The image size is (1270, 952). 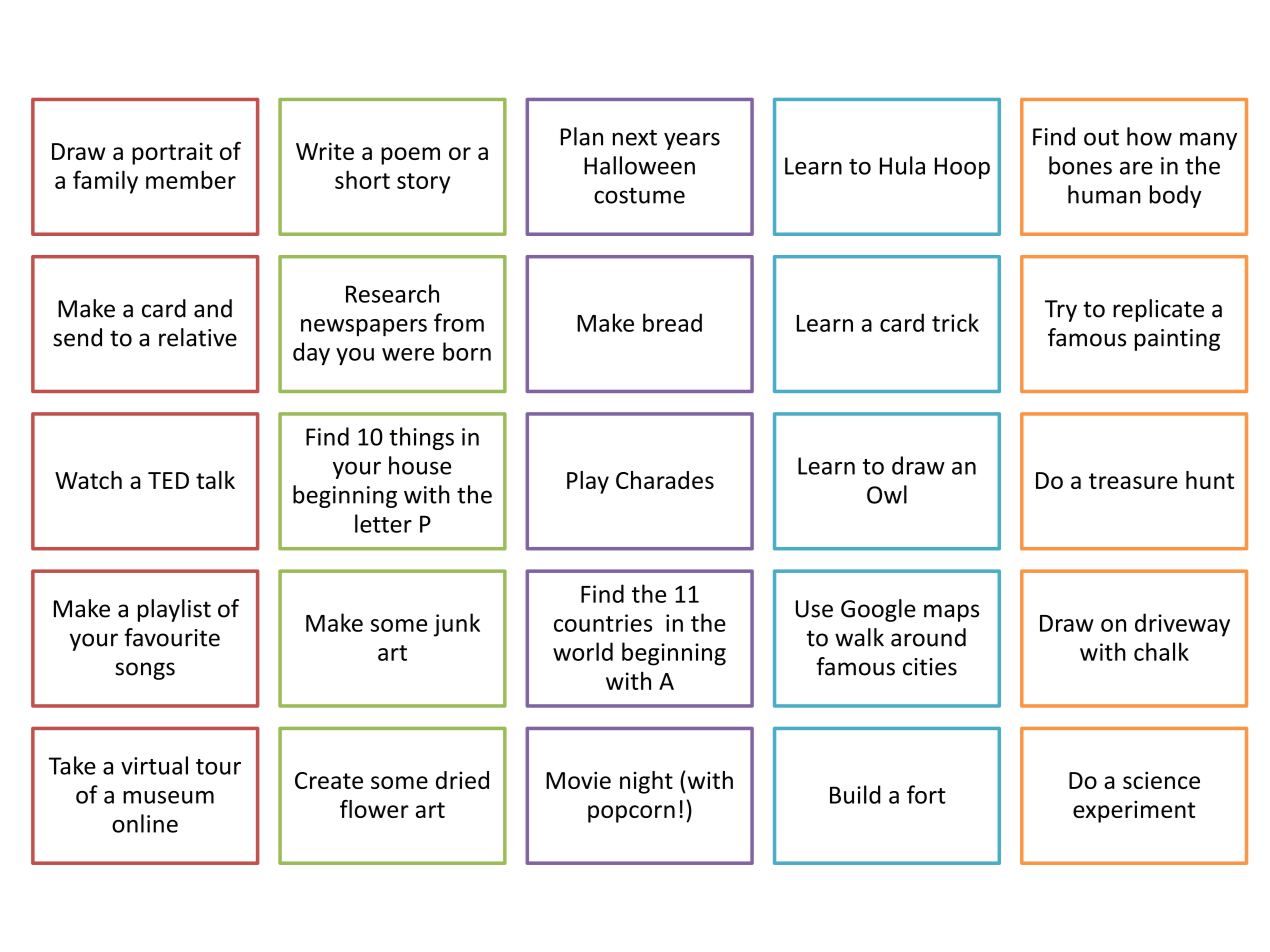 I want to click on talk, so click(x=215, y=480).
